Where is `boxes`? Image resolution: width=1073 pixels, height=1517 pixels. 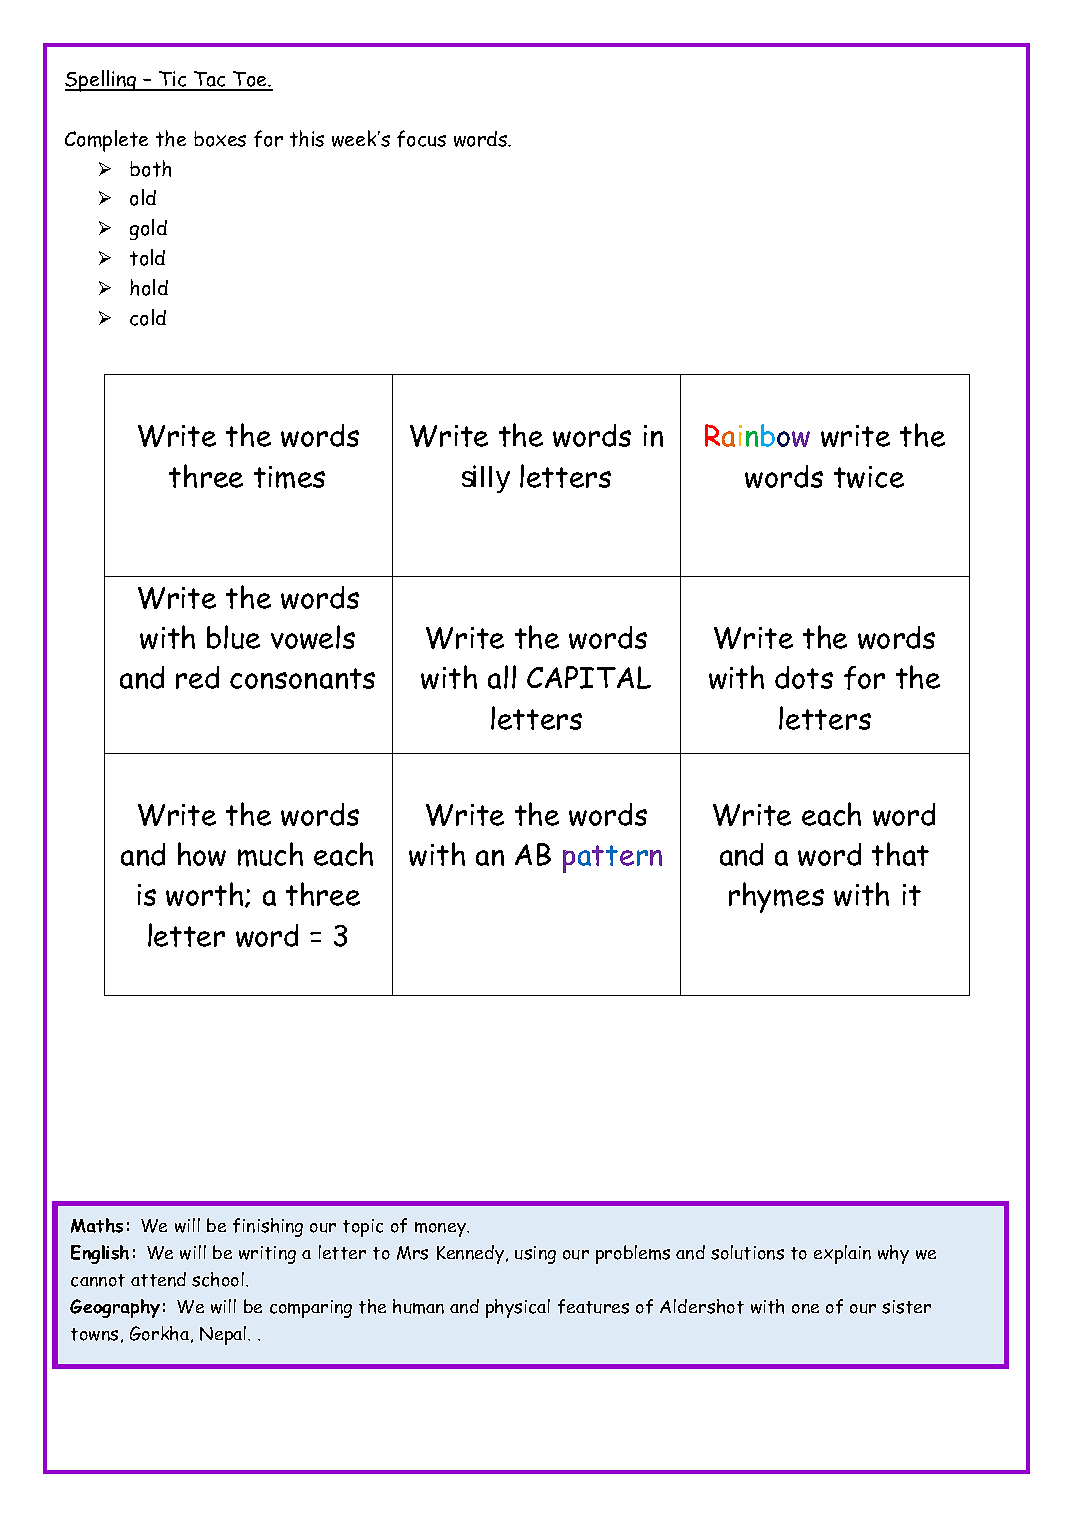 boxes is located at coordinates (220, 139).
